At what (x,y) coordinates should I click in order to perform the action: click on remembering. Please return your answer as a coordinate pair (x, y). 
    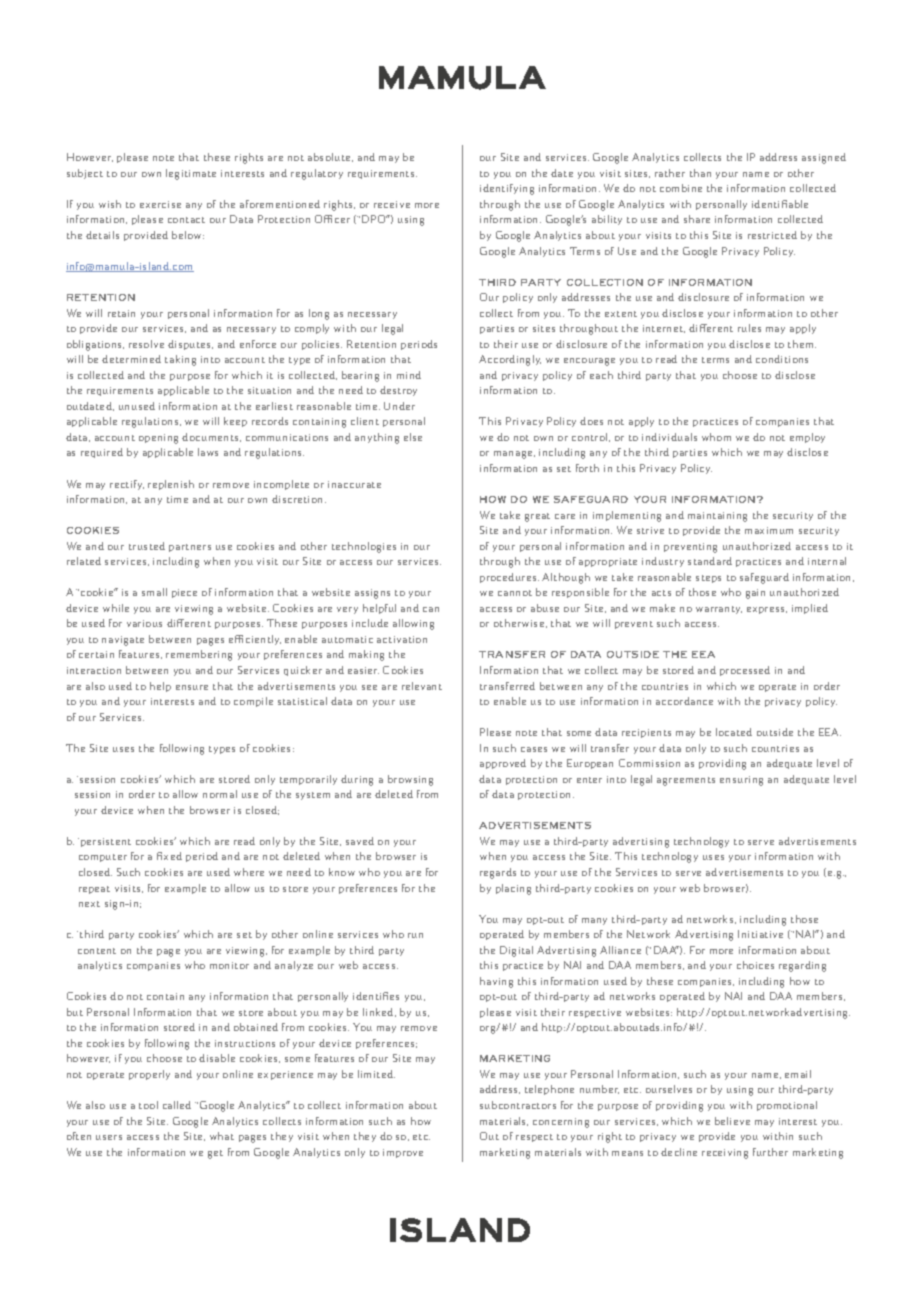
    Looking at the image, I should click on (199, 655).
